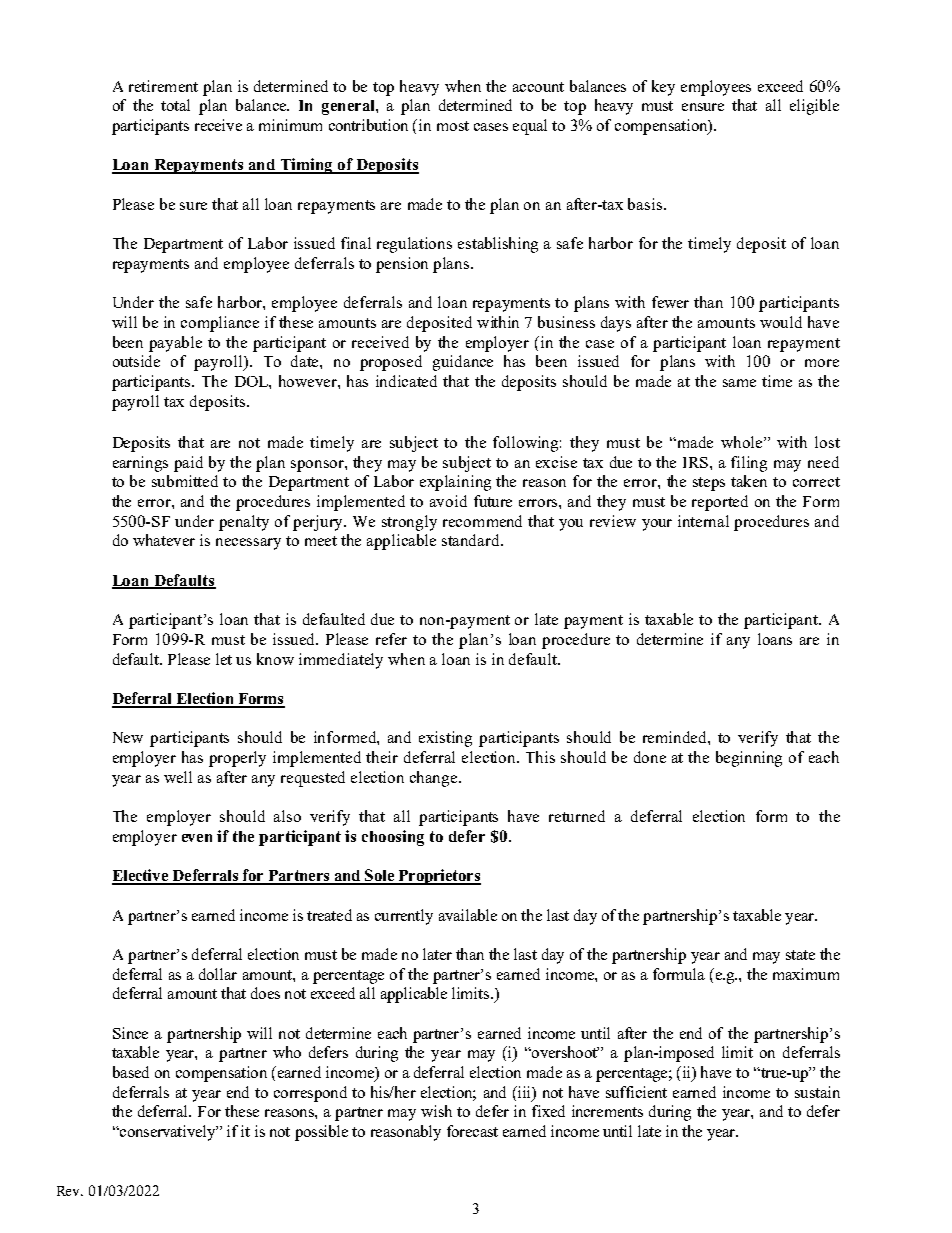 This image has height=1233, width=952. I want to click on standard, so click(472, 540).
